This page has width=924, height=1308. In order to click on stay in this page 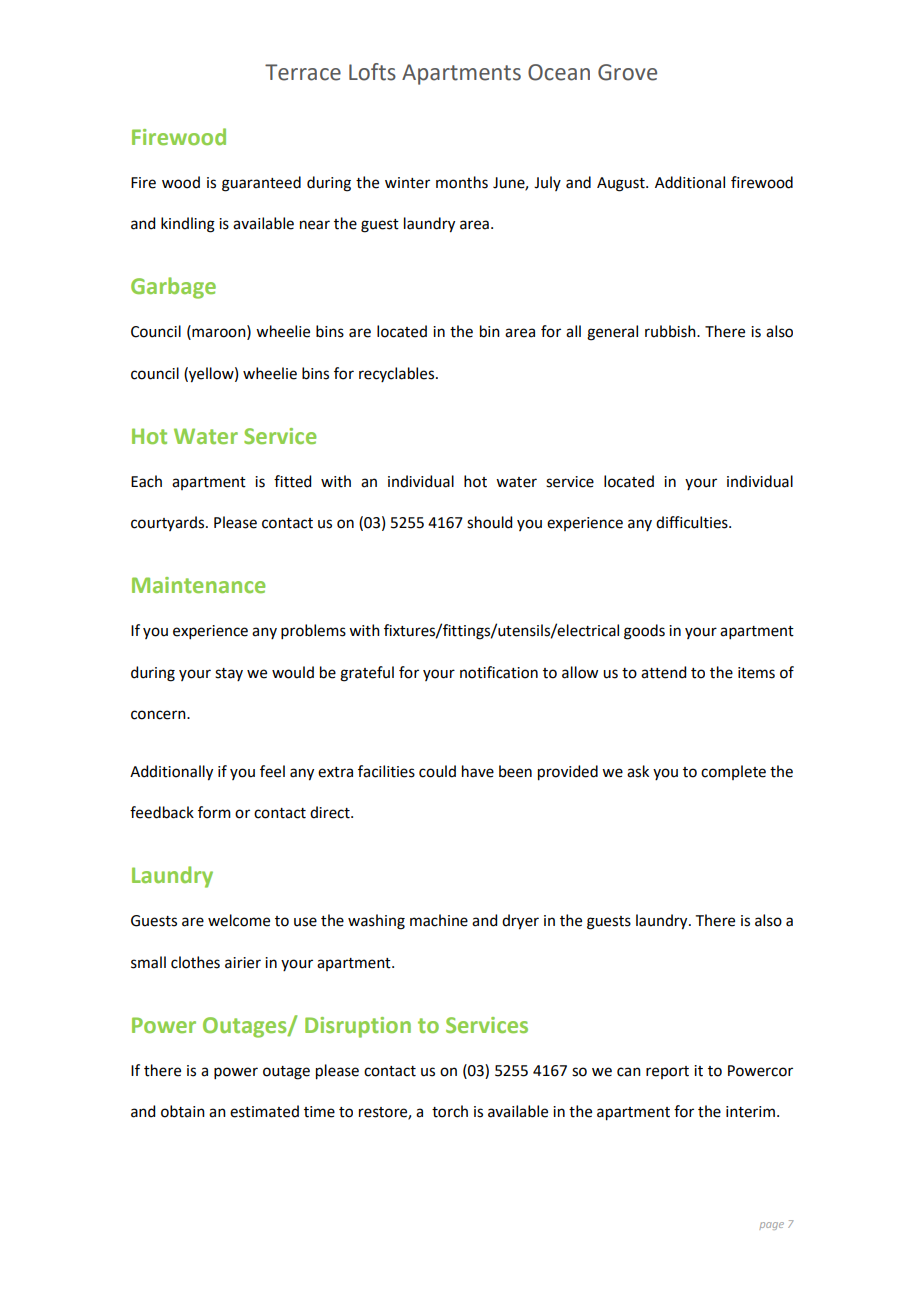, I will do `click(229, 674)`.
